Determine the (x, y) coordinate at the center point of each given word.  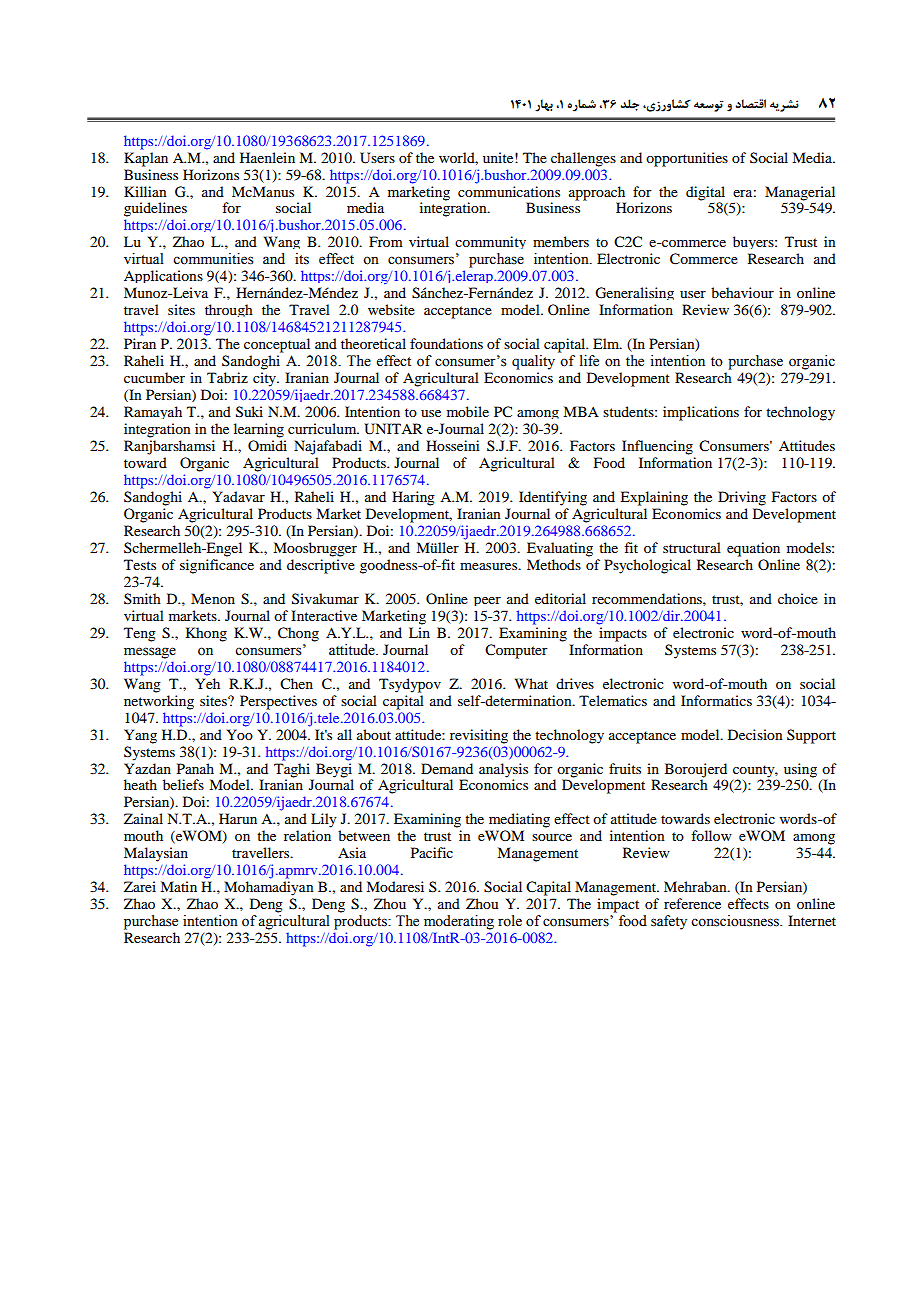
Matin (178, 886)
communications (509, 190)
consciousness (736, 921)
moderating (459, 922)
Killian (145, 191)
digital (705, 193)
